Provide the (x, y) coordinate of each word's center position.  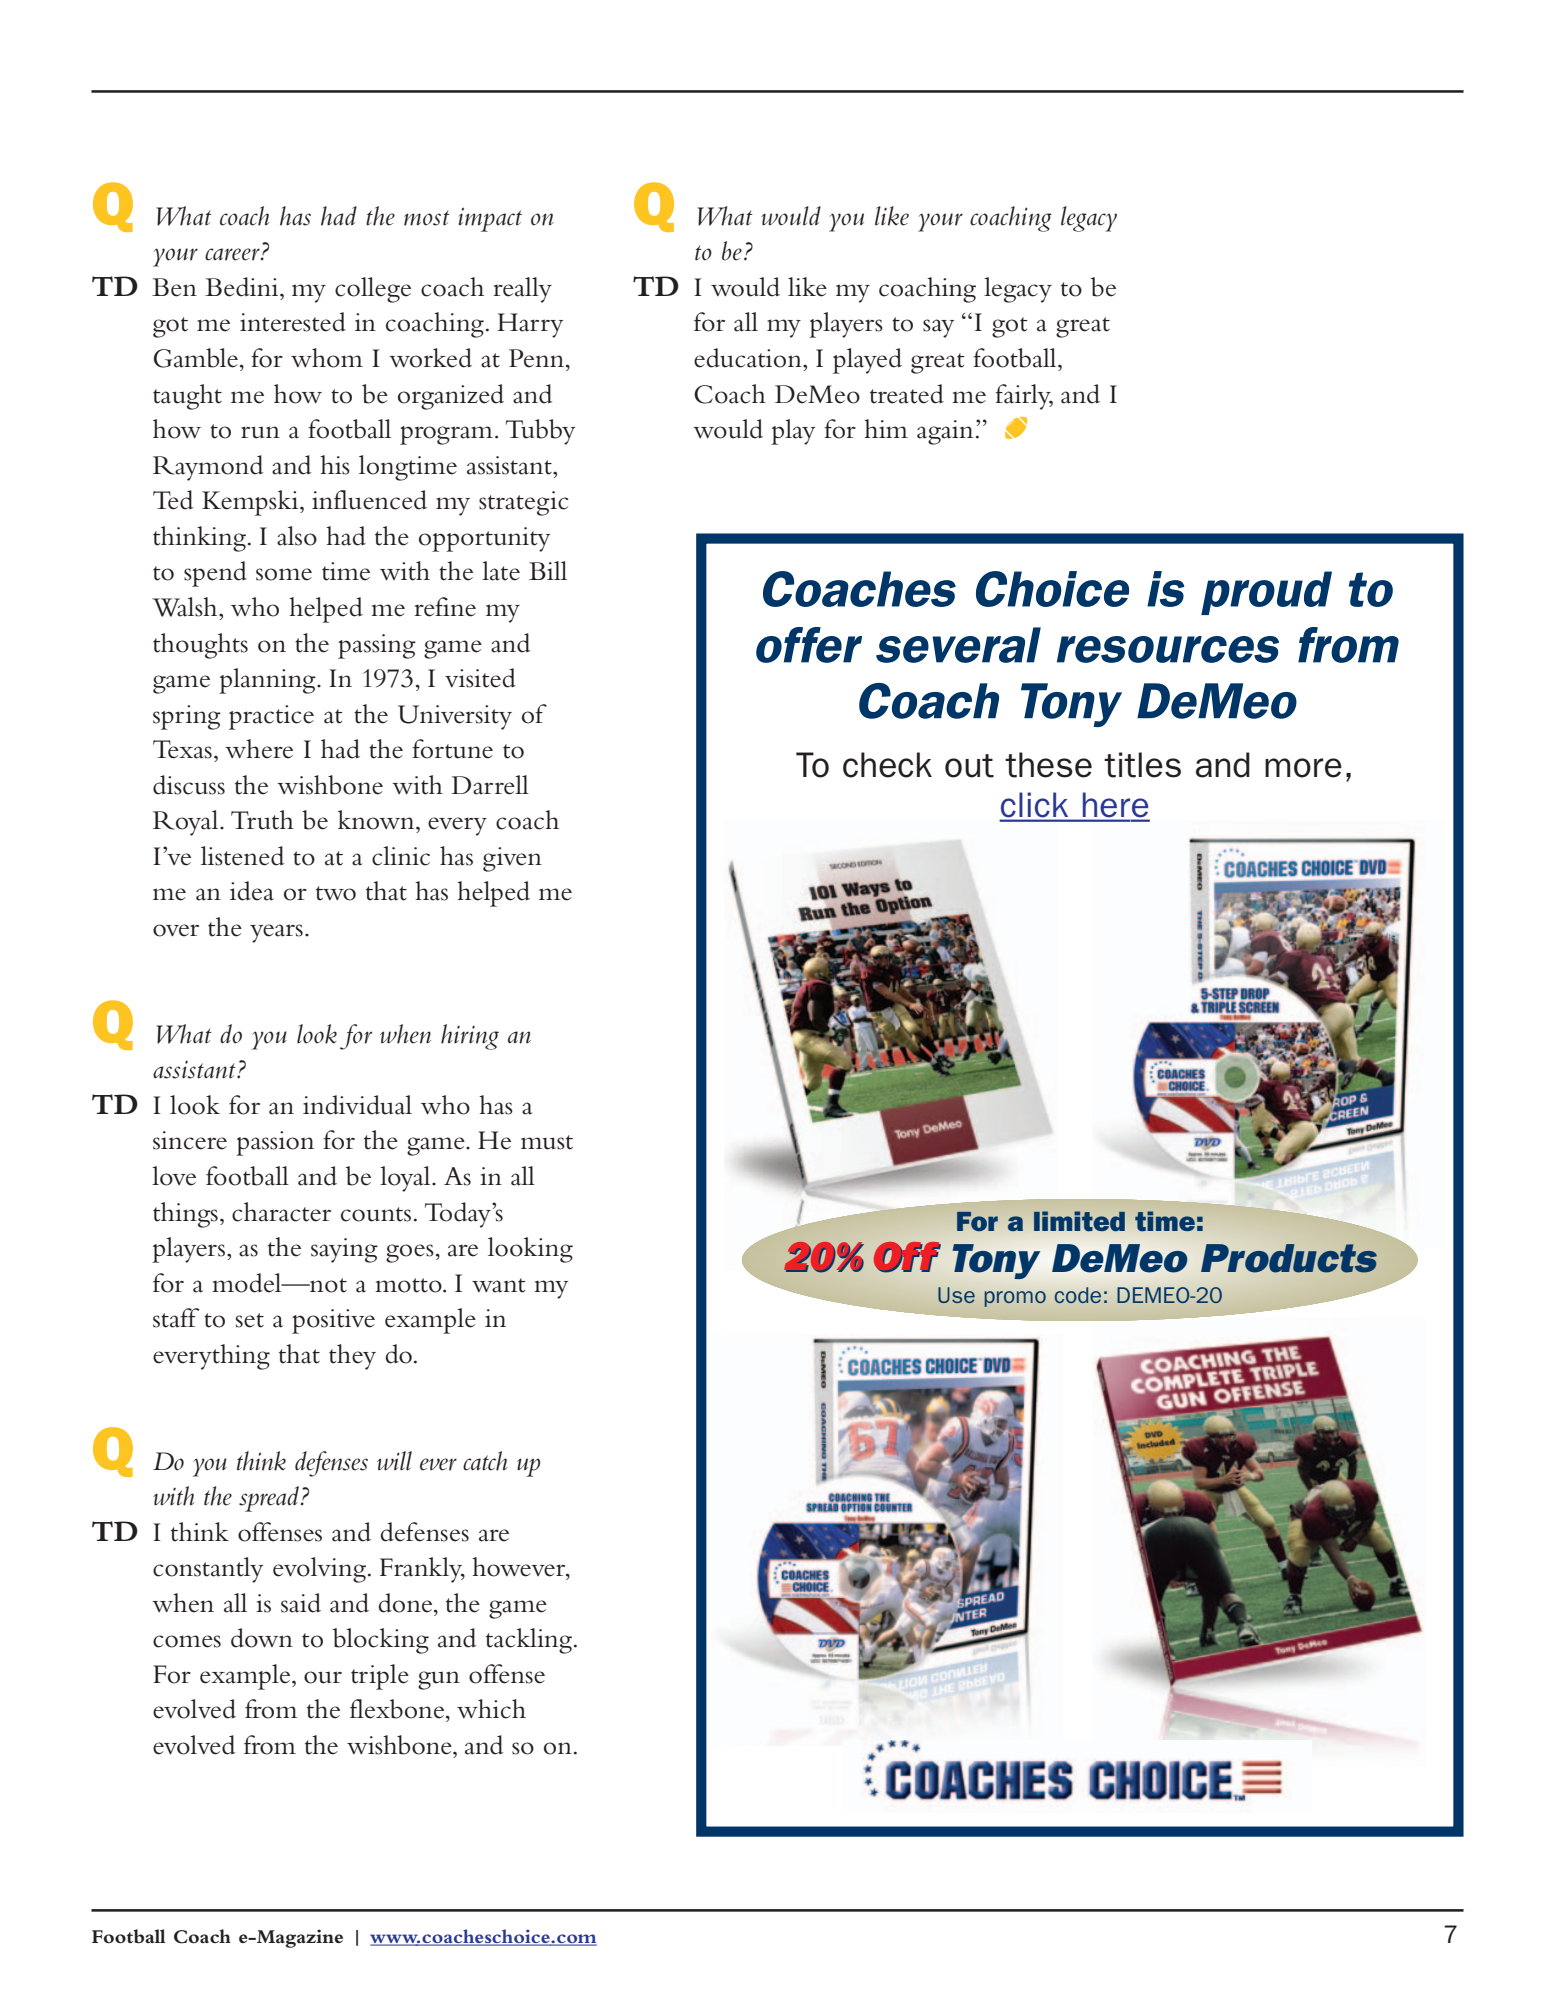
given (512, 859)
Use (956, 1295)
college (373, 290)
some (284, 574)
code (1078, 1295)
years (276, 933)
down (262, 1638)
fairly (1024, 397)
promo (1015, 1299)
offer (809, 645)
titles (1142, 765)
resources (1168, 649)
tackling (530, 1641)
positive (333, 1321)
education (749, 358)
